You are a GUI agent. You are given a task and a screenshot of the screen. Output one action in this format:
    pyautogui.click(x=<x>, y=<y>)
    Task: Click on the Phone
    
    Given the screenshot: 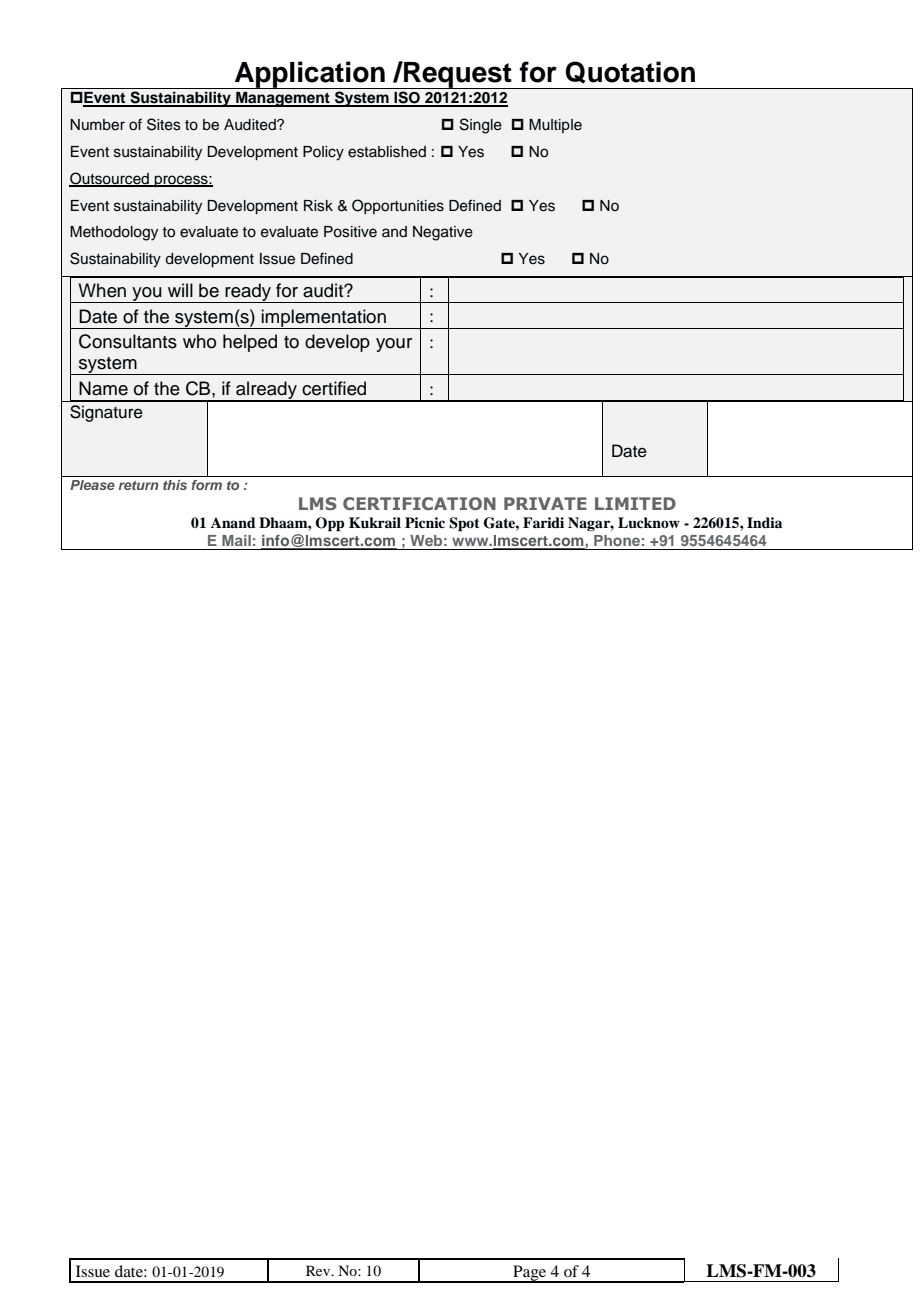 What is the action you would take?
    pyautogui.click(x=617, y=540)
